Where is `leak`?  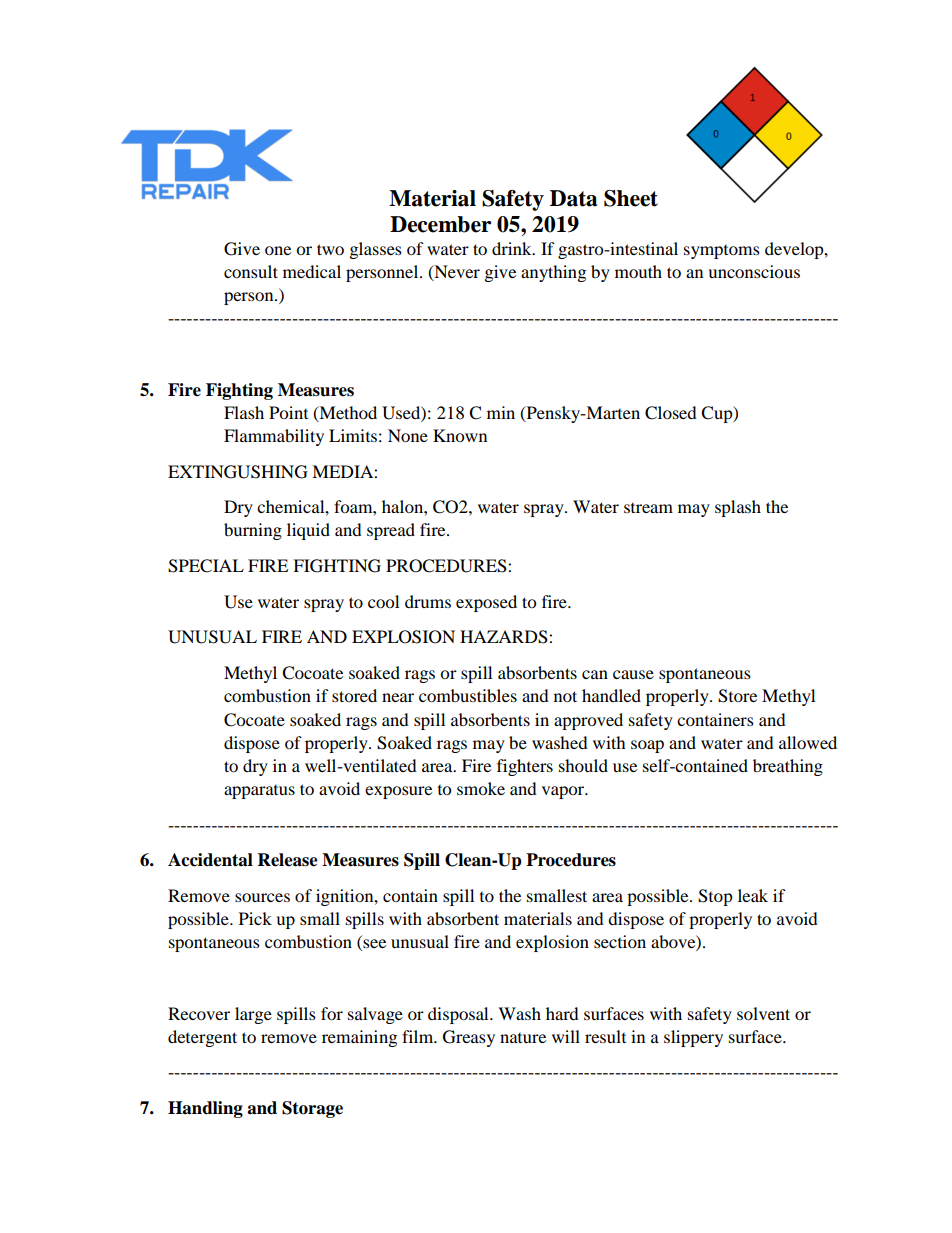 leak is located at coordinates (753, 895).
